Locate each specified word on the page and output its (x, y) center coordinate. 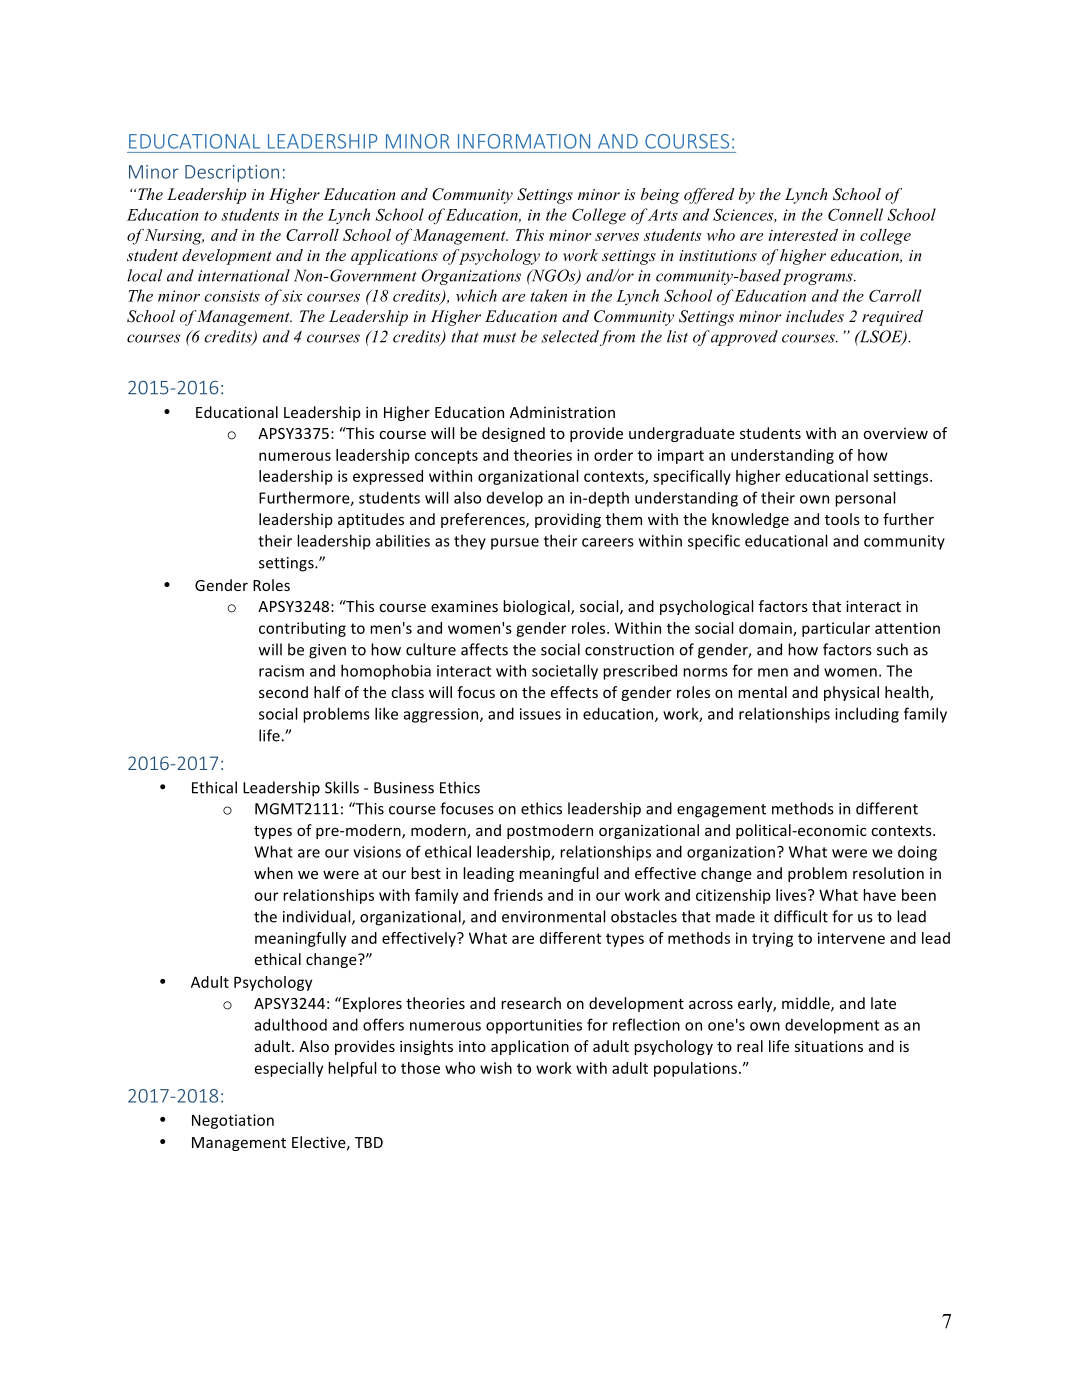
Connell (855, 214)
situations (829, 1046)
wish (496, 1068)
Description (232, 173)
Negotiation (233, 1121)
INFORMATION (524, 141)
